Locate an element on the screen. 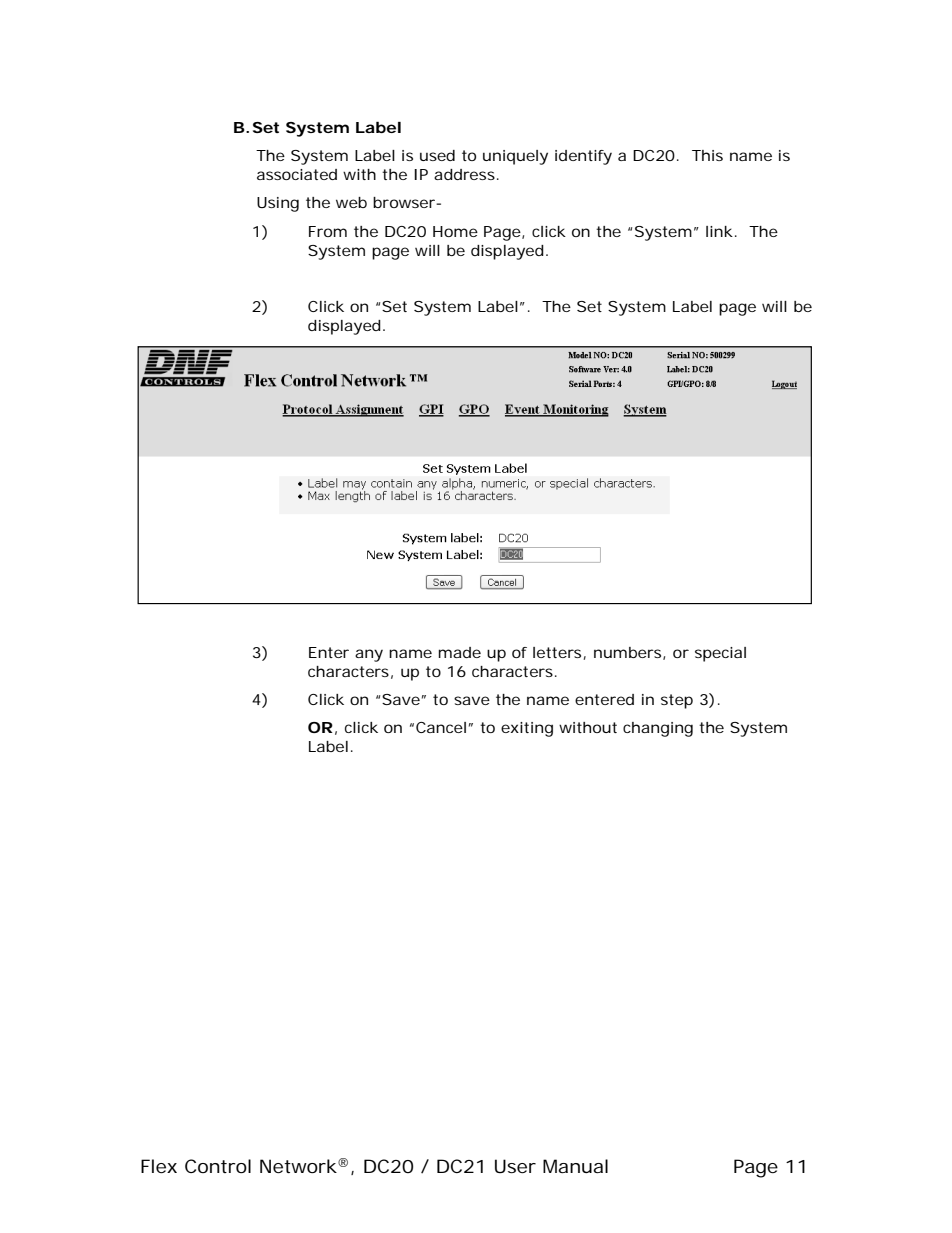 The image size is (952, 1233). changing is located at coordinates (658, 729).
